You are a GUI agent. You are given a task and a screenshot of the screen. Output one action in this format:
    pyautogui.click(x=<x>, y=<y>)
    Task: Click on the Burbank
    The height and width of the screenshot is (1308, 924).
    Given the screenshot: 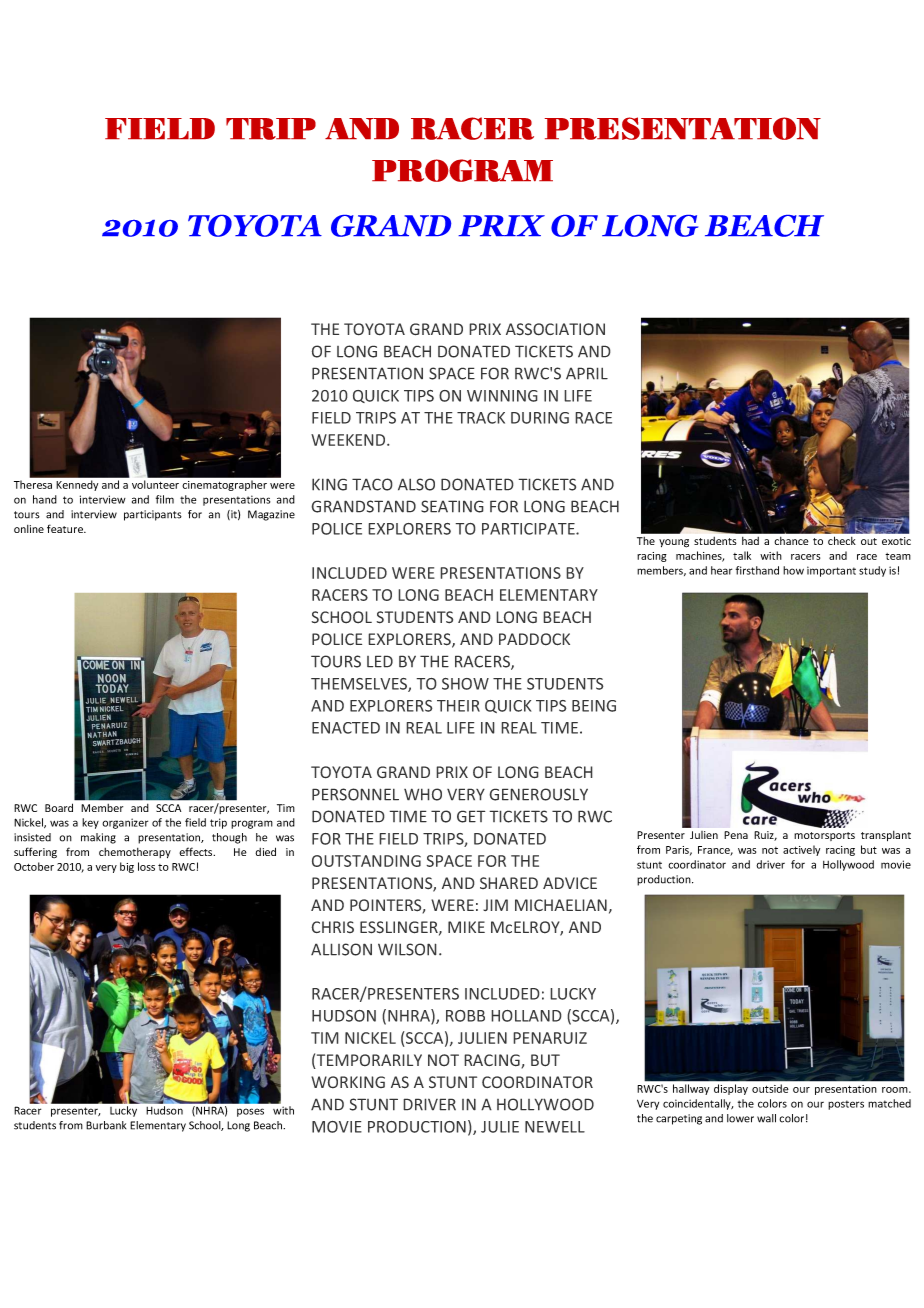 What is the action you would take?
    pyautogui.click(x=106, y=1125)
